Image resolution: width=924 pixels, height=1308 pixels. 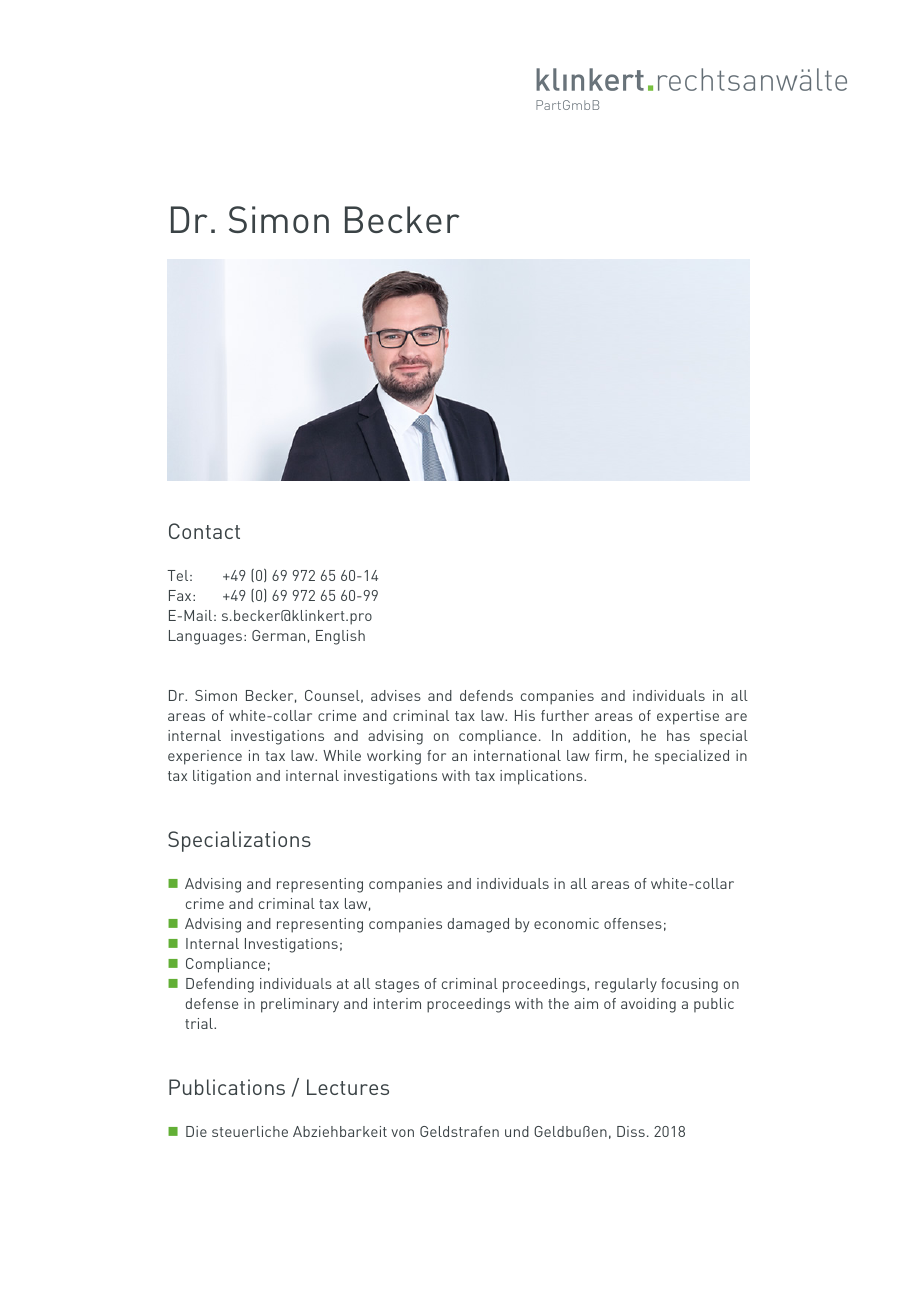 I want to click on Contact, so click(x=204, y=531).
